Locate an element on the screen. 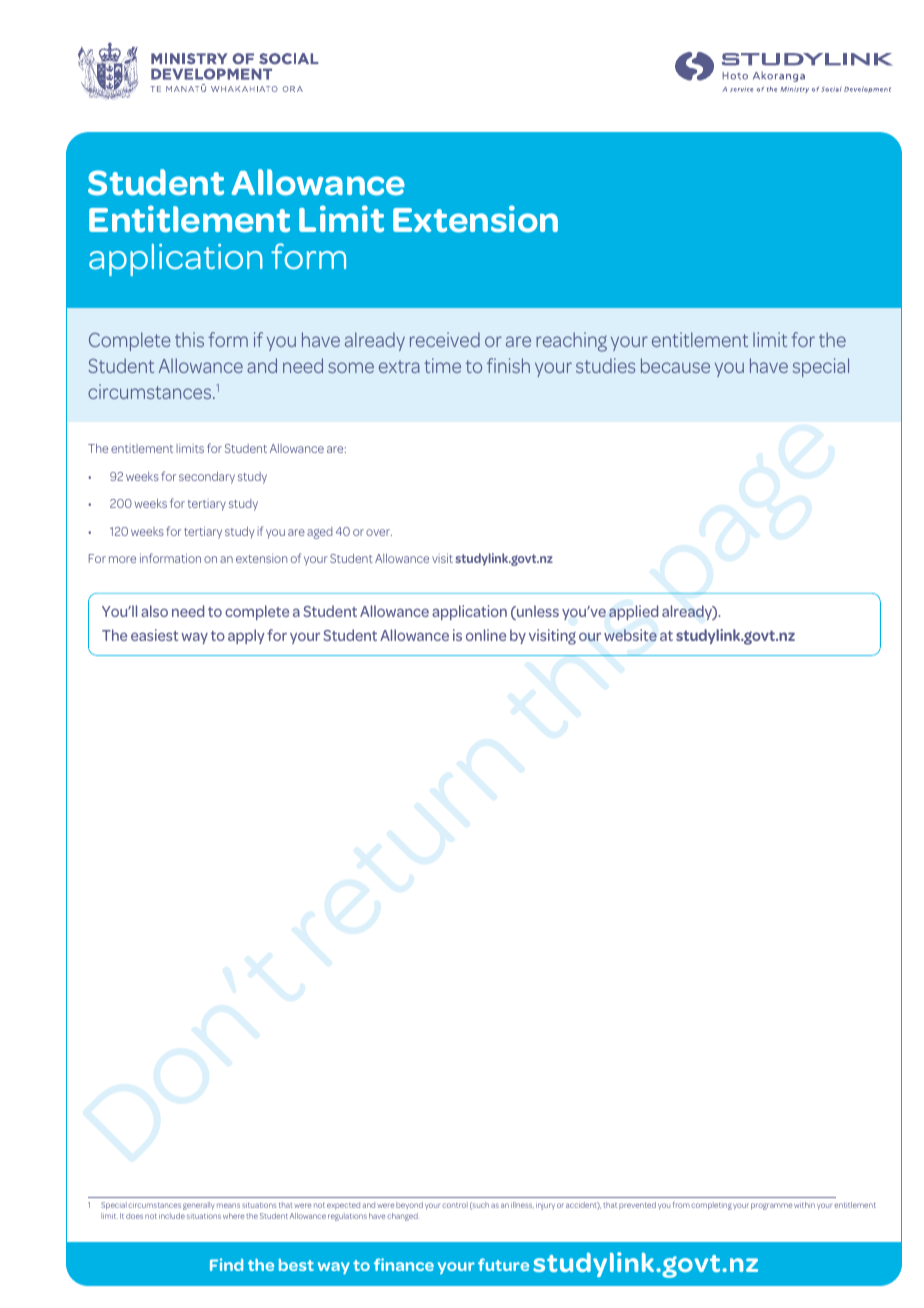  online is located at coordinates (486, 635).
